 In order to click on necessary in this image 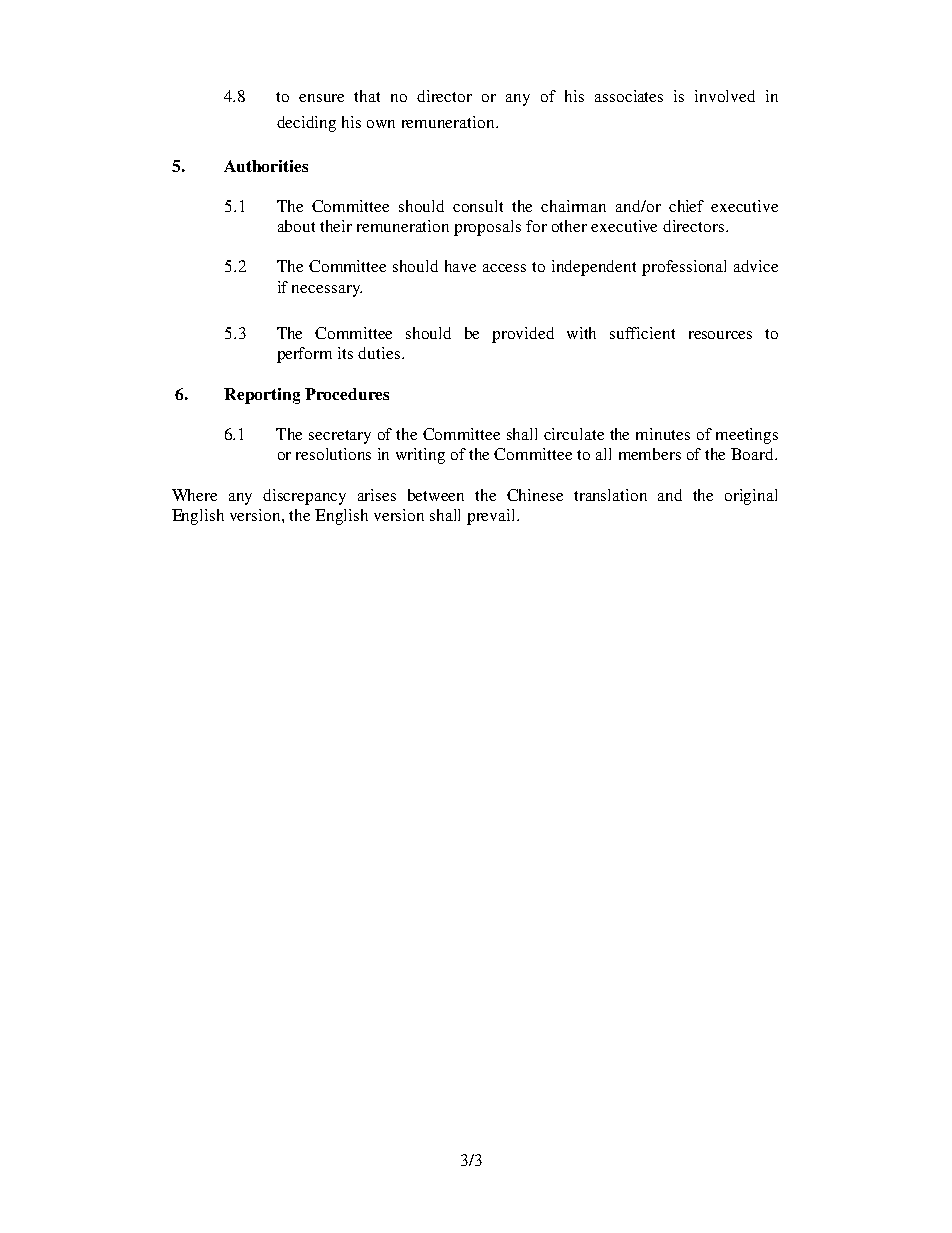, I will do `click(327, 291)`.
